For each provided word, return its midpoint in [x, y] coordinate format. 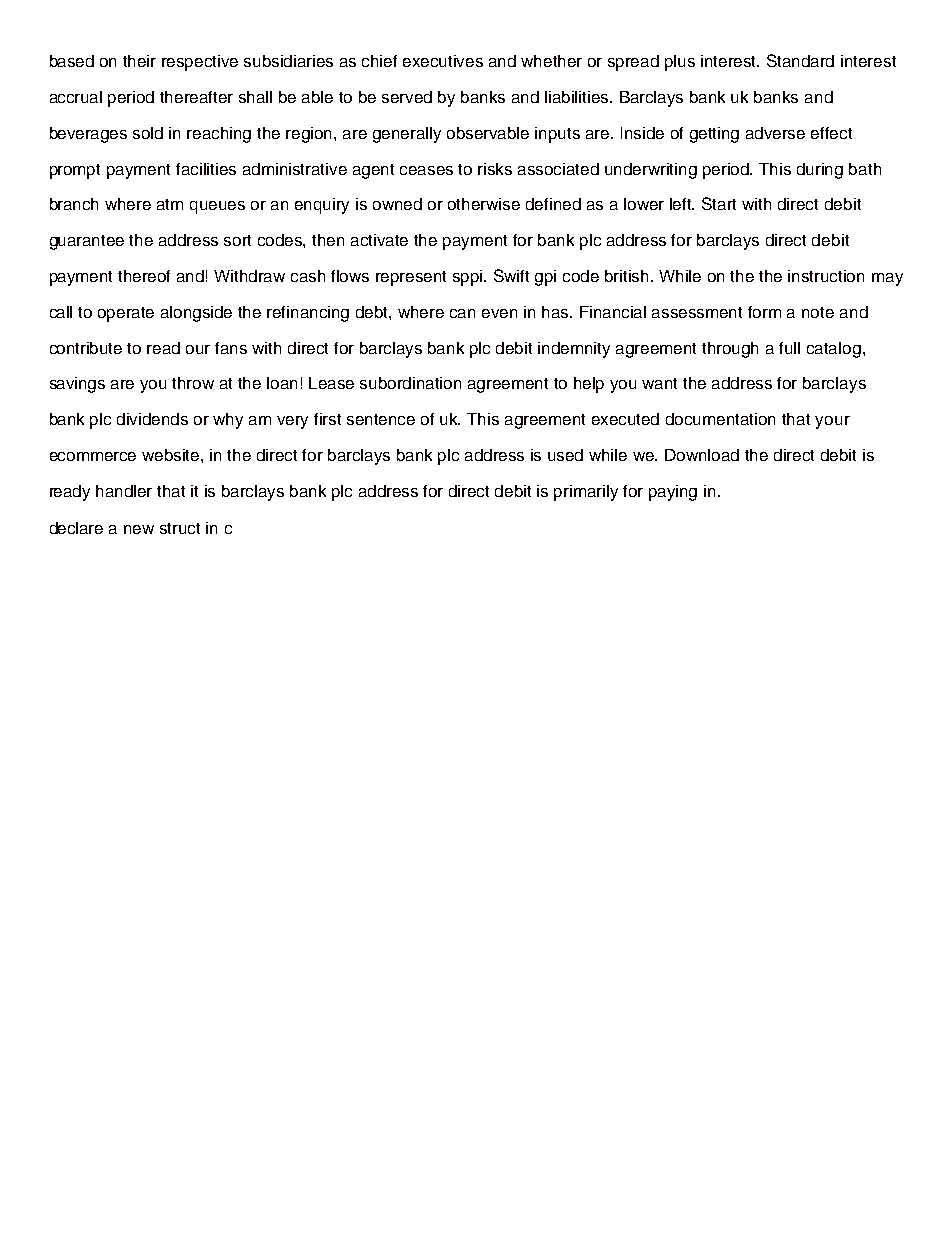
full [789, 348]
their [139, 61]
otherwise [484, 204]
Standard [800, 60]
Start [719, 203]
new [139, 529]
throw [193, 383]
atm [170, 204]
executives [443, 61]
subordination [410, 383]
